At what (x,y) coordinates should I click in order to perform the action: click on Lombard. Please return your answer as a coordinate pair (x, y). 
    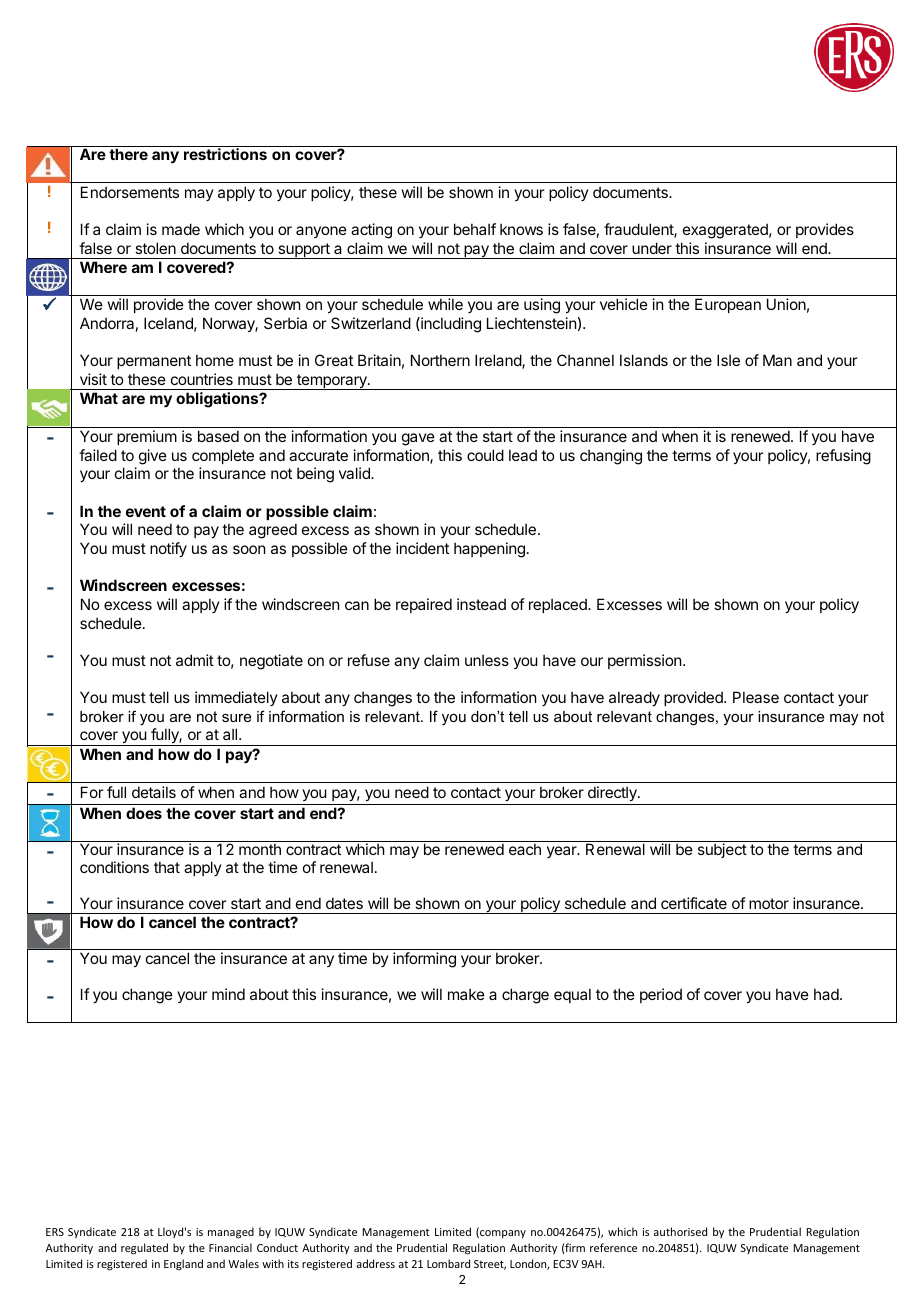
    Looking at the image, I should click on (448, 1263).
